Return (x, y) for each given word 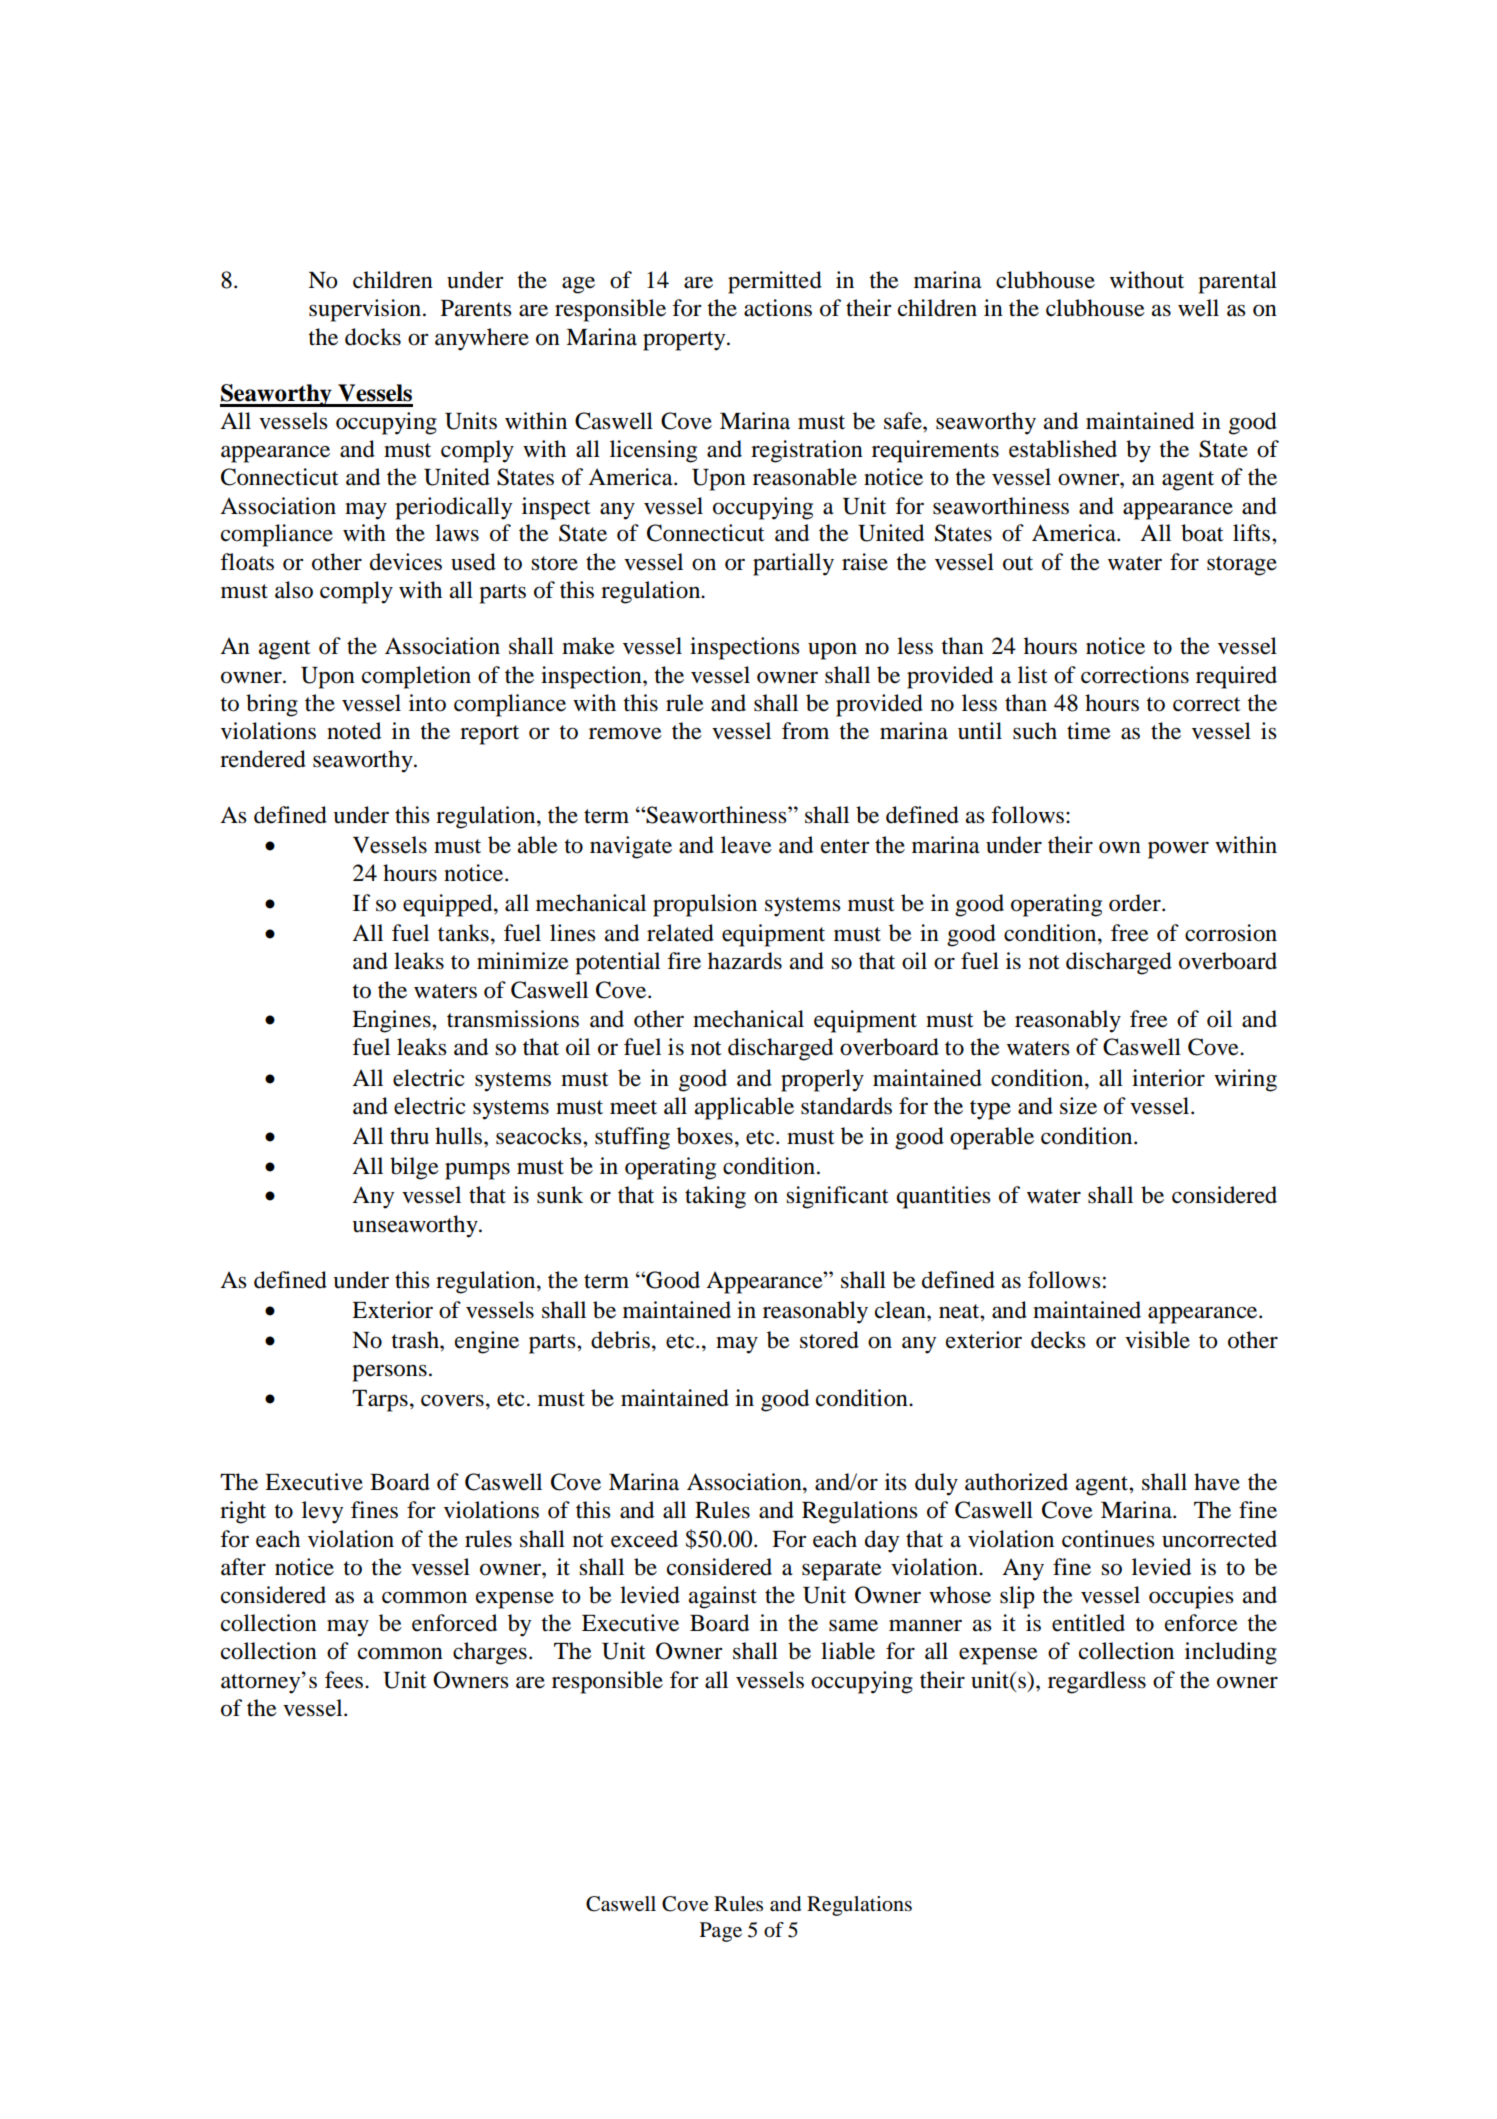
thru (409, 1136)
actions (778, 308)
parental (1237, 282)
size (1078, 1106)
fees (345, 1680)
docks (373, 337)
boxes (705, 1136)
